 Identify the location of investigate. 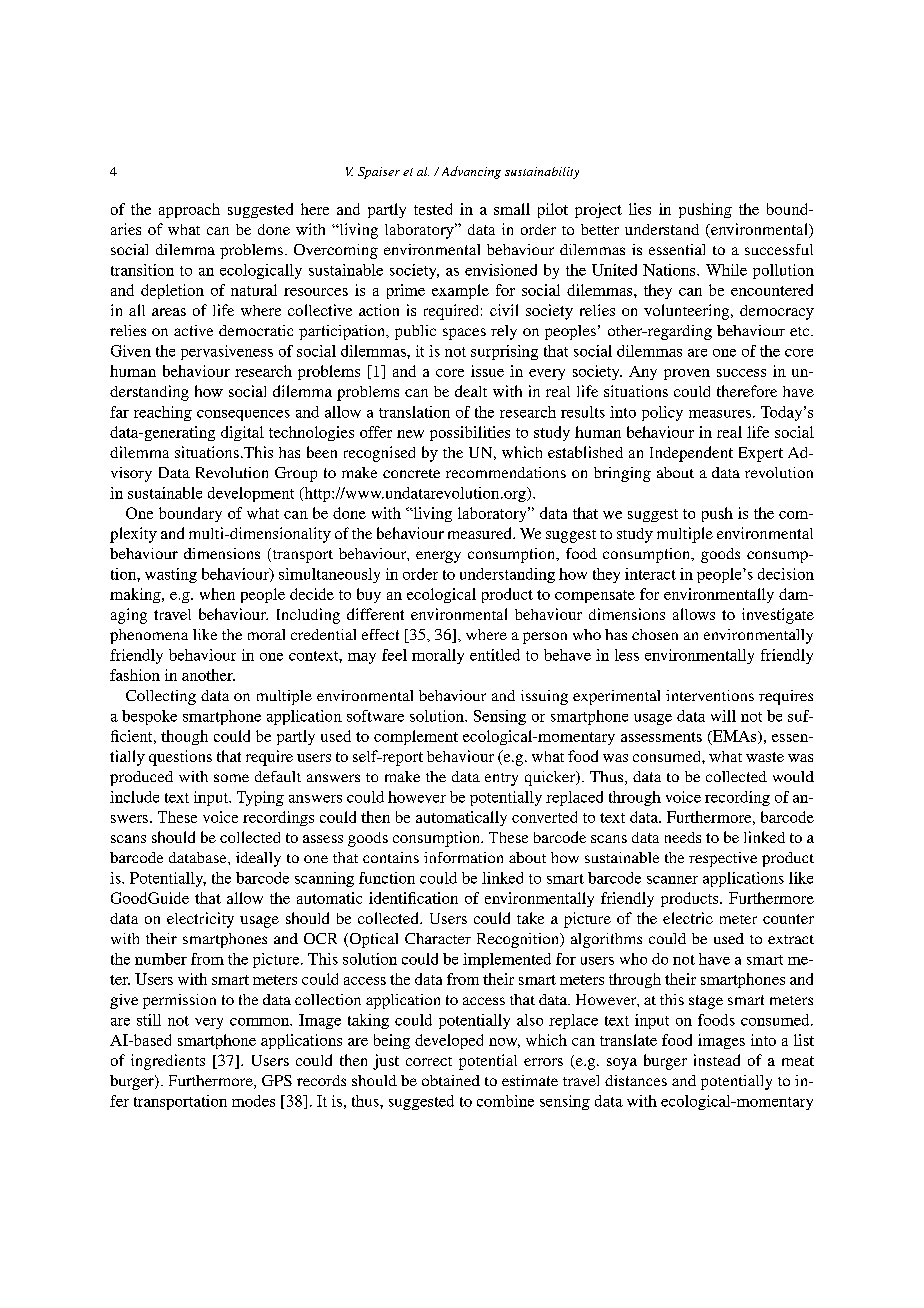
(778, 616).
